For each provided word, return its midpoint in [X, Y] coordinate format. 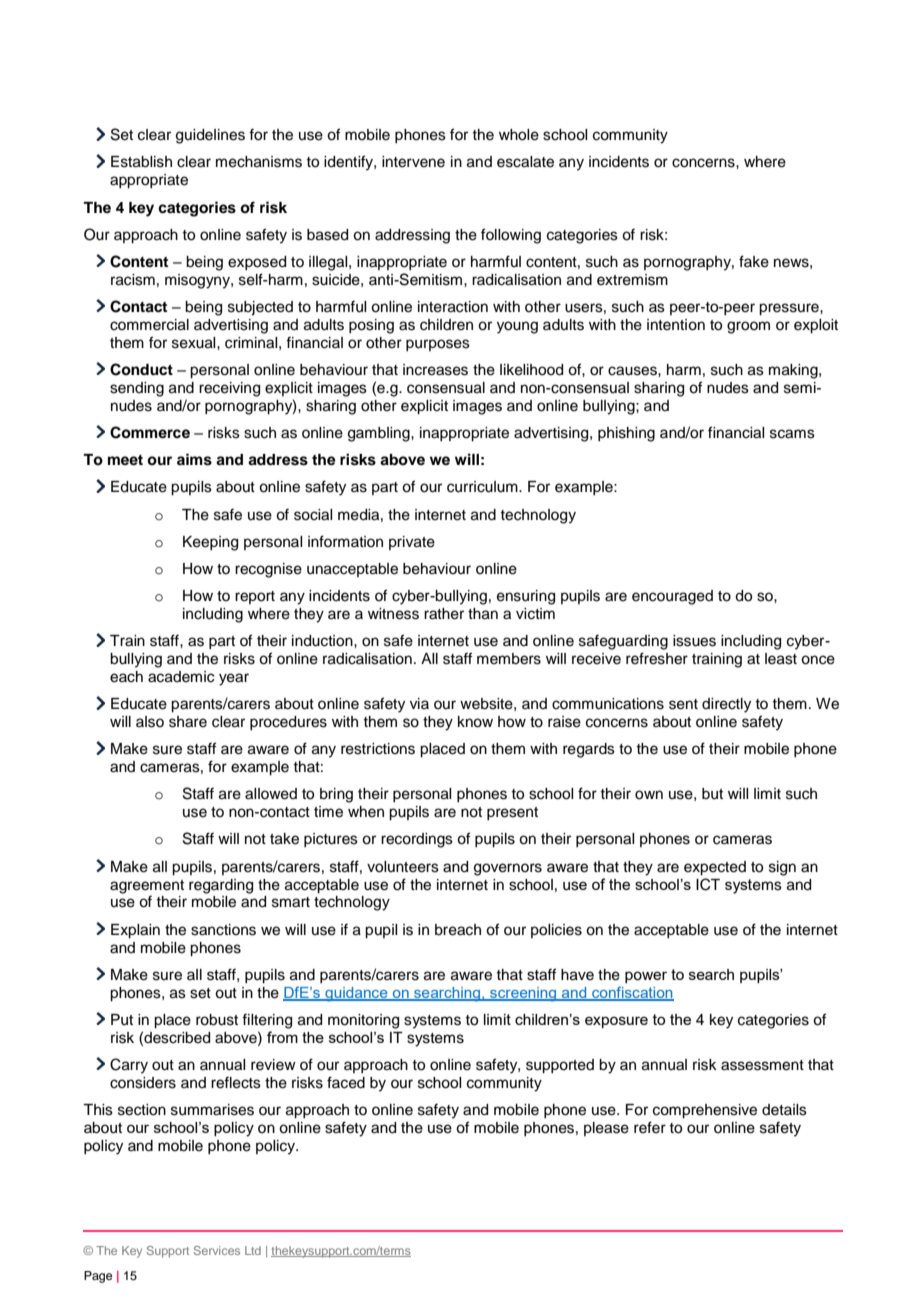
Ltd [253, 1250]
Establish [141, 162]
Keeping [210, 543]
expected [715, 868]
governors [508, 869]
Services [217, 1250]
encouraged [672, 597]
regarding [221, 886]
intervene [413, 162]
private [412, 543]
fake [754, 261]
